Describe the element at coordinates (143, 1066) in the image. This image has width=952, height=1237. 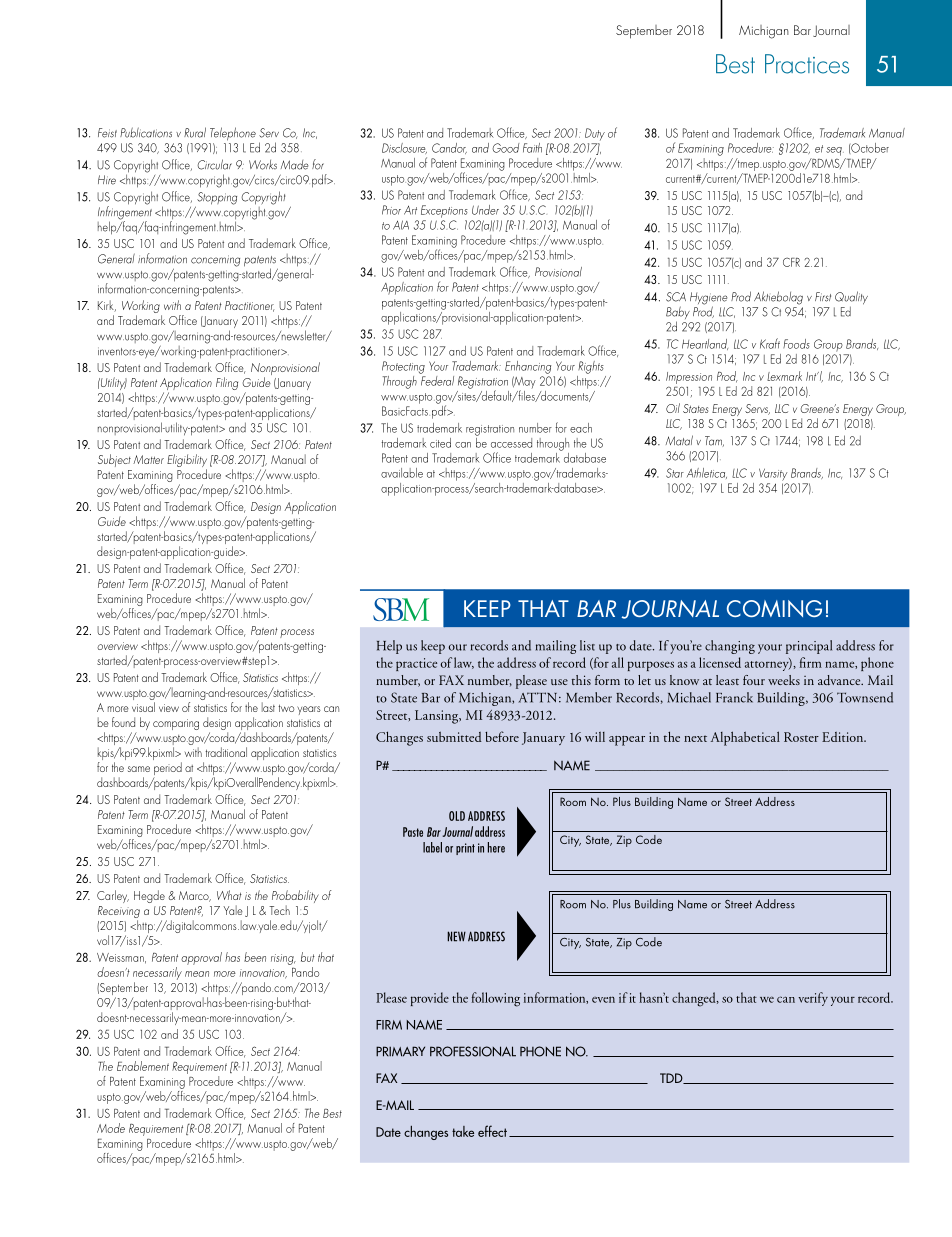
I see `Enablement` at that location.
